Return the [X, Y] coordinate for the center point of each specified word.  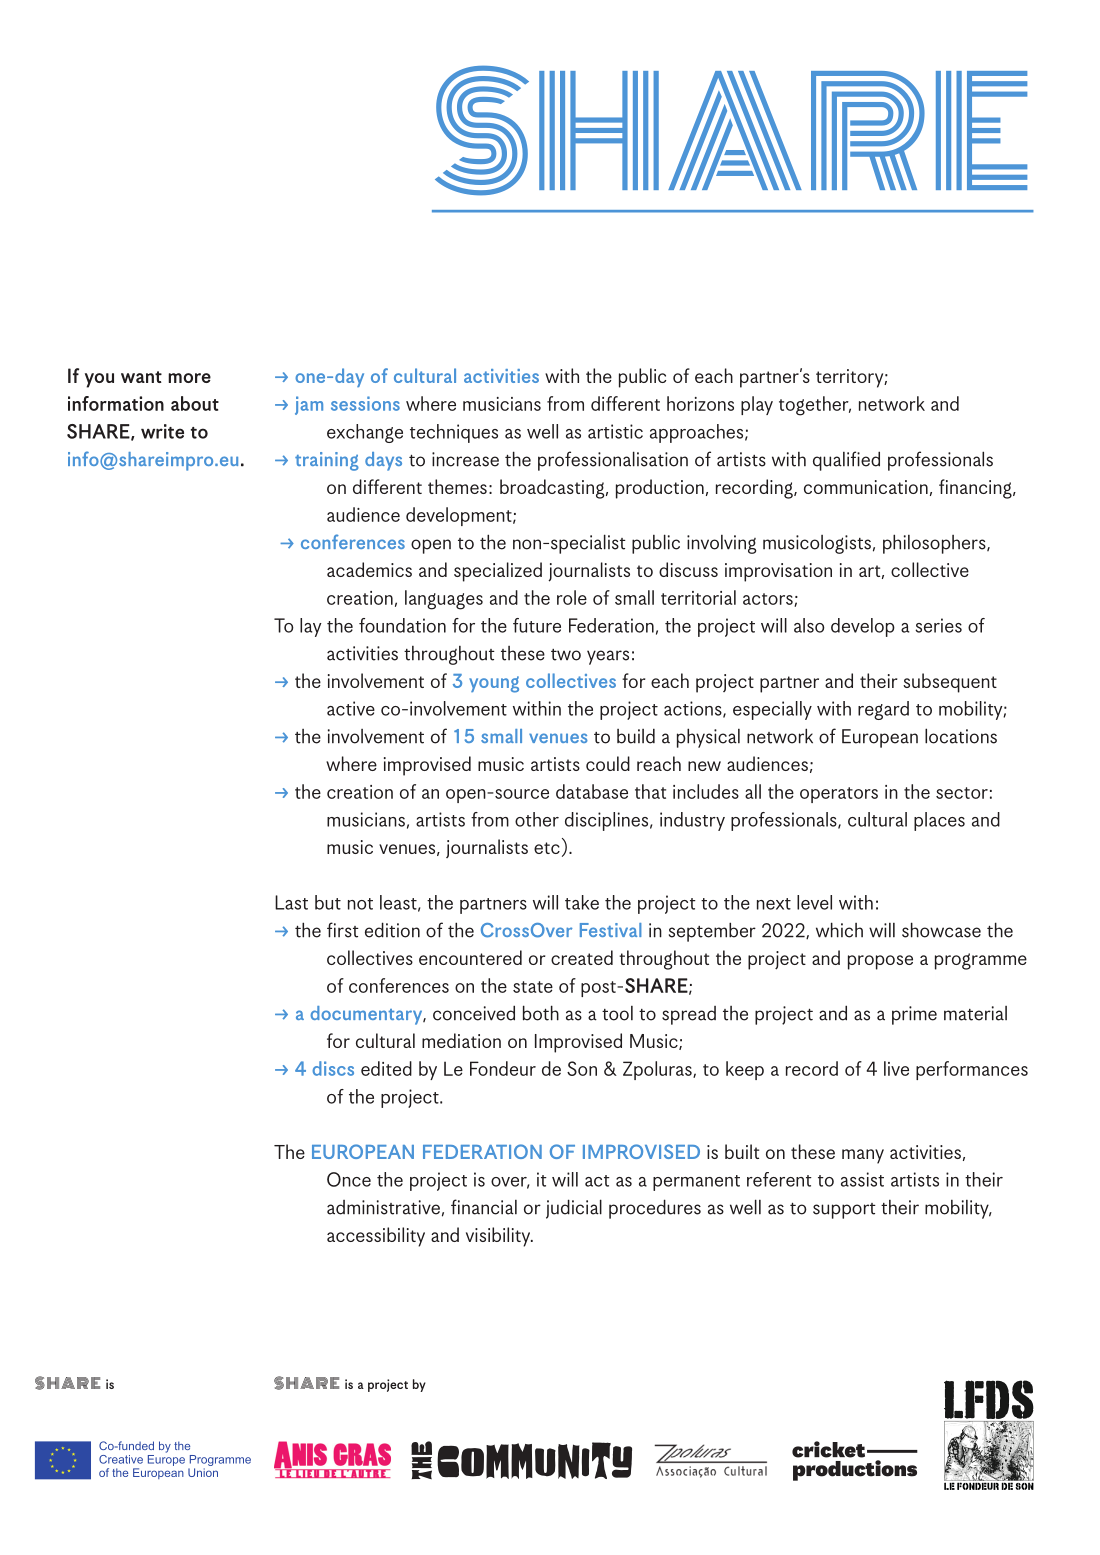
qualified [846, 461]
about [195, 403]
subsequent [950, 683]
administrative [383, 1207]
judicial [574, 1209]
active [351, 708]
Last [291, 902]
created [582, 957]
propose [880, 962]
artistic [615, 431]
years [608, 657]
